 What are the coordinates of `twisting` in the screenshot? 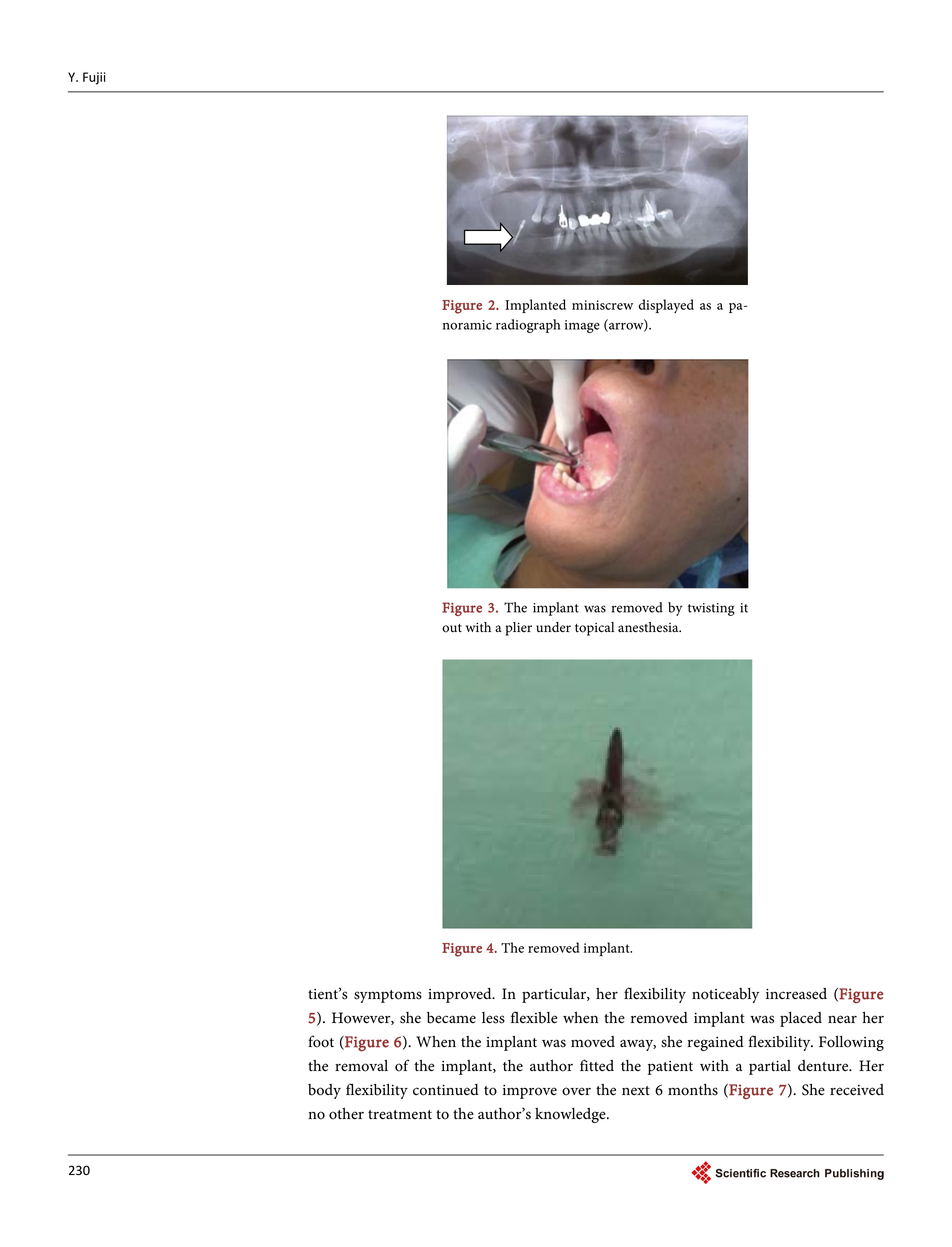 It's located at (711, 609).
